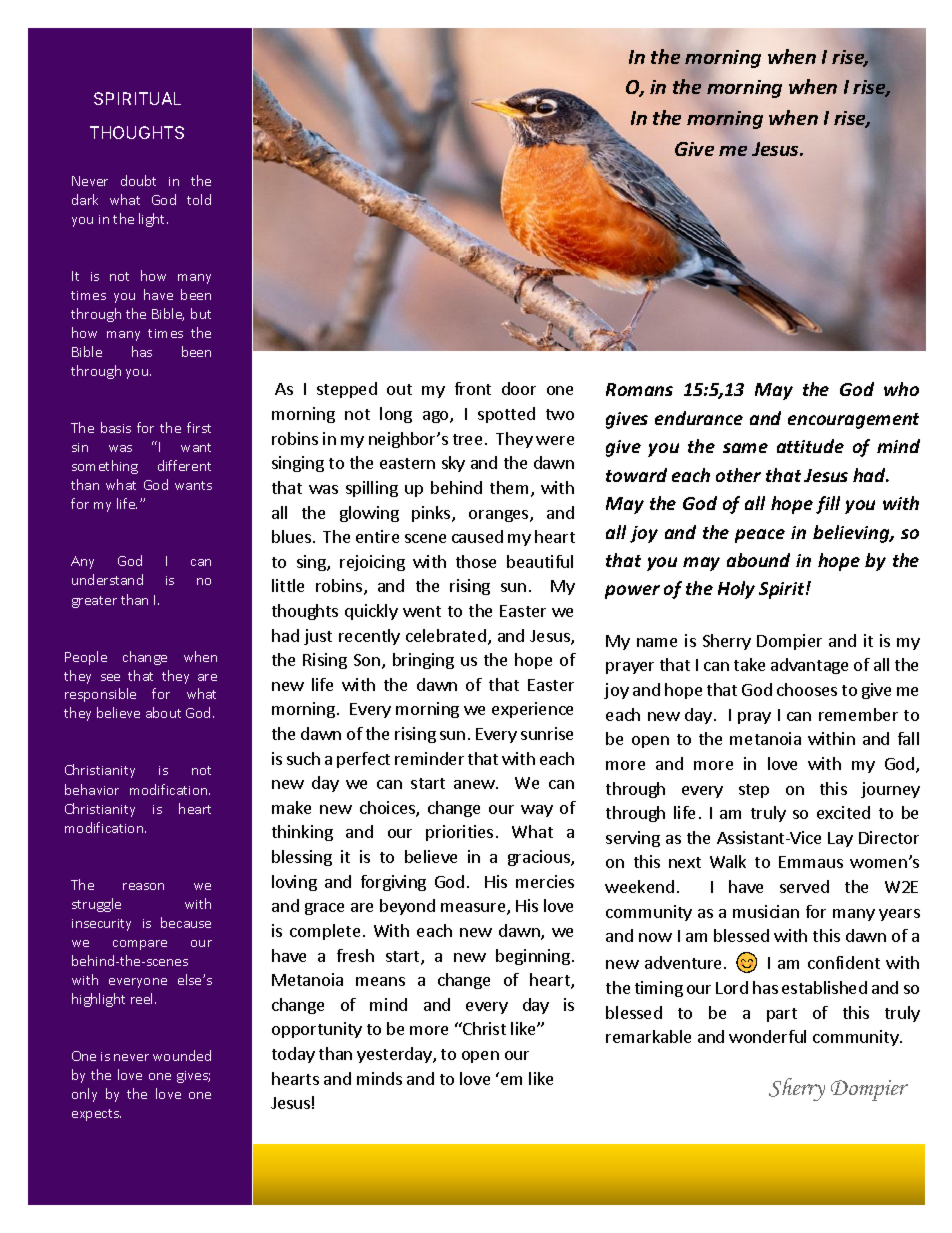 This image has height=1233, width=952. Describe the element at coordinates (767, 1036) in the image. I see `wonderful` at that location.
